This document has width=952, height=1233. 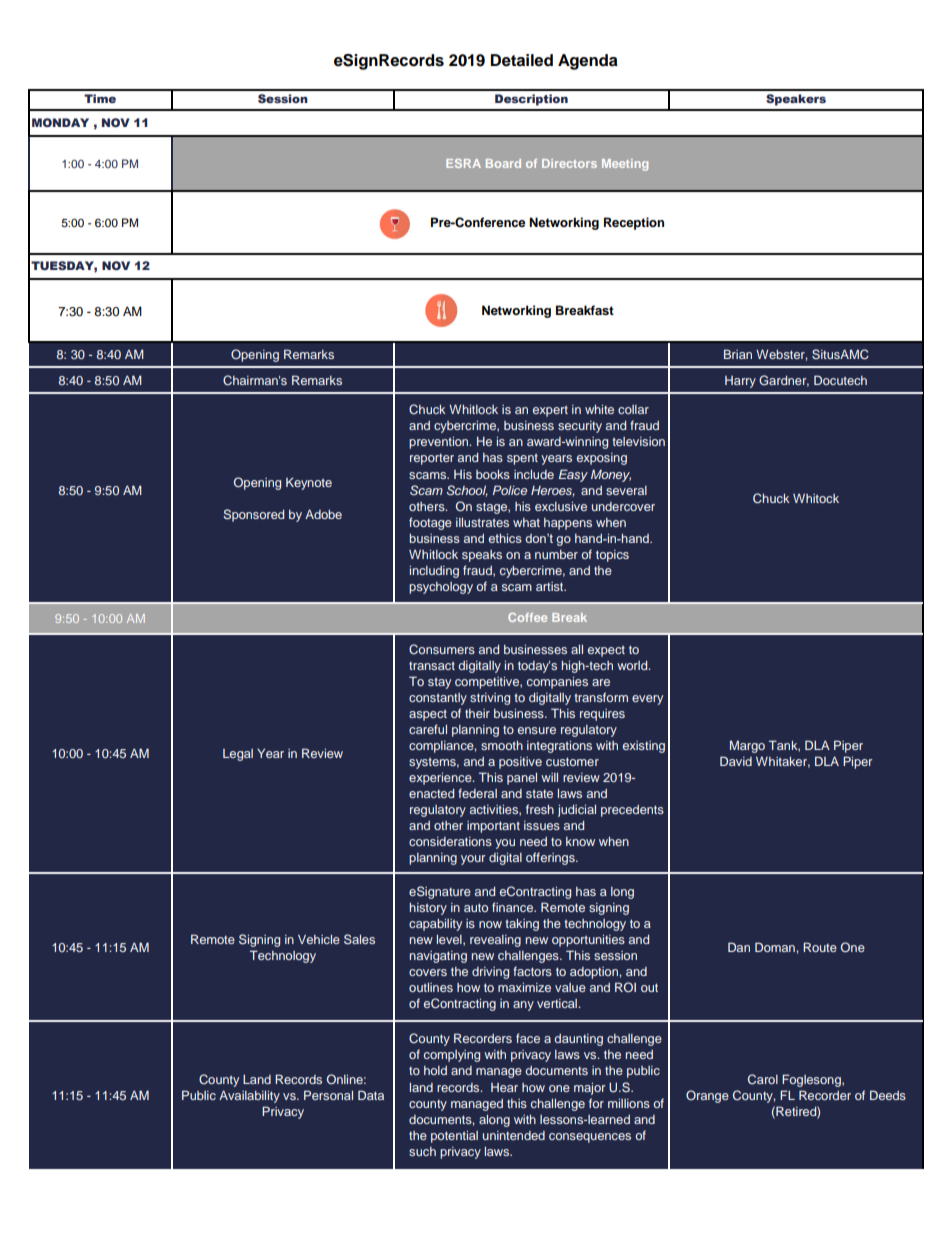 What do you see at coordinates (784, 381) in the document?
I see `Gardner` at bounding box center [784, 381].
